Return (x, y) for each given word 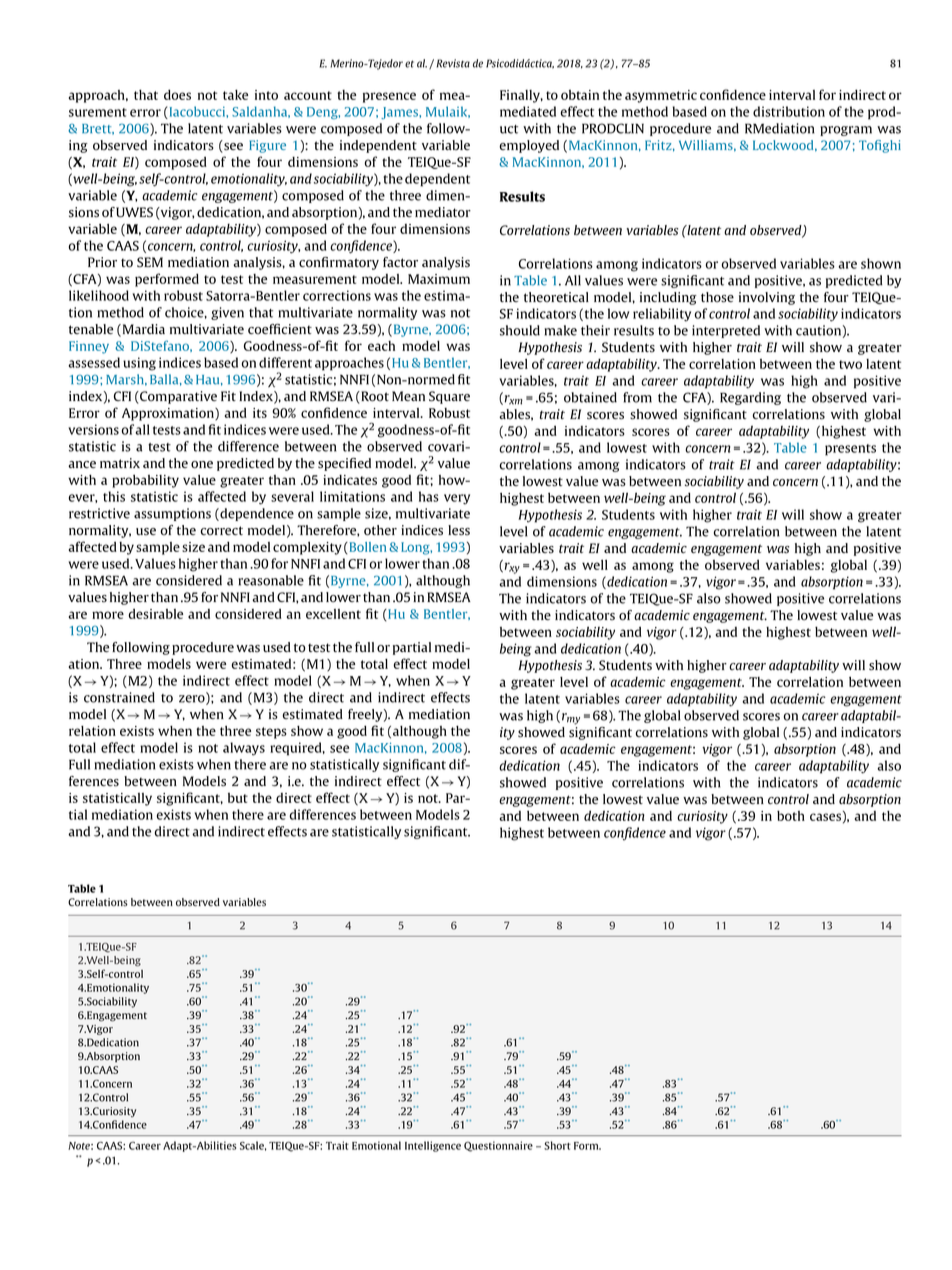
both (791, 816)
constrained (119, 697)
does (177, 94)
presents (850, 450)
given (227, 313)
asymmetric (661, 96)
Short (557, 1145)
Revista (453, 63)
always (244, 749)
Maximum (439, 279)
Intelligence (433, 1146)
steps (271, 733)
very (457, 499)
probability (145, 481)
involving (767, 298)
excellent (333, 614)
